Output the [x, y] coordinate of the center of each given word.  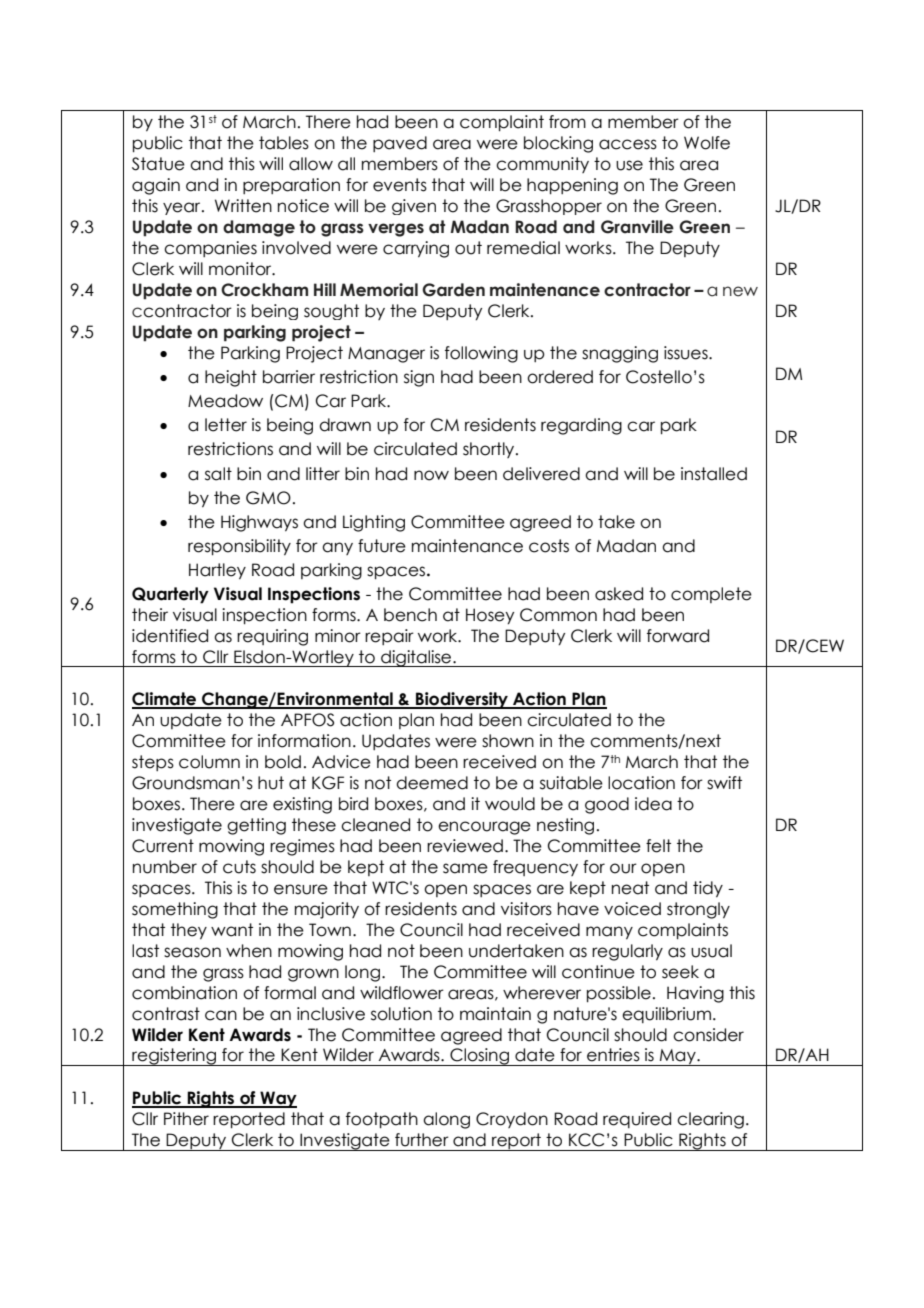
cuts [239, 867]
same [465, 868]
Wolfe [707, 143]
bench [410, 615]
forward [678, 636]
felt [658, 846]
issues [687, 353]
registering [174, 1057]
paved [400, 144]
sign [419, 378]
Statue [158, 164]
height [231, 378]
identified [170, 636]
